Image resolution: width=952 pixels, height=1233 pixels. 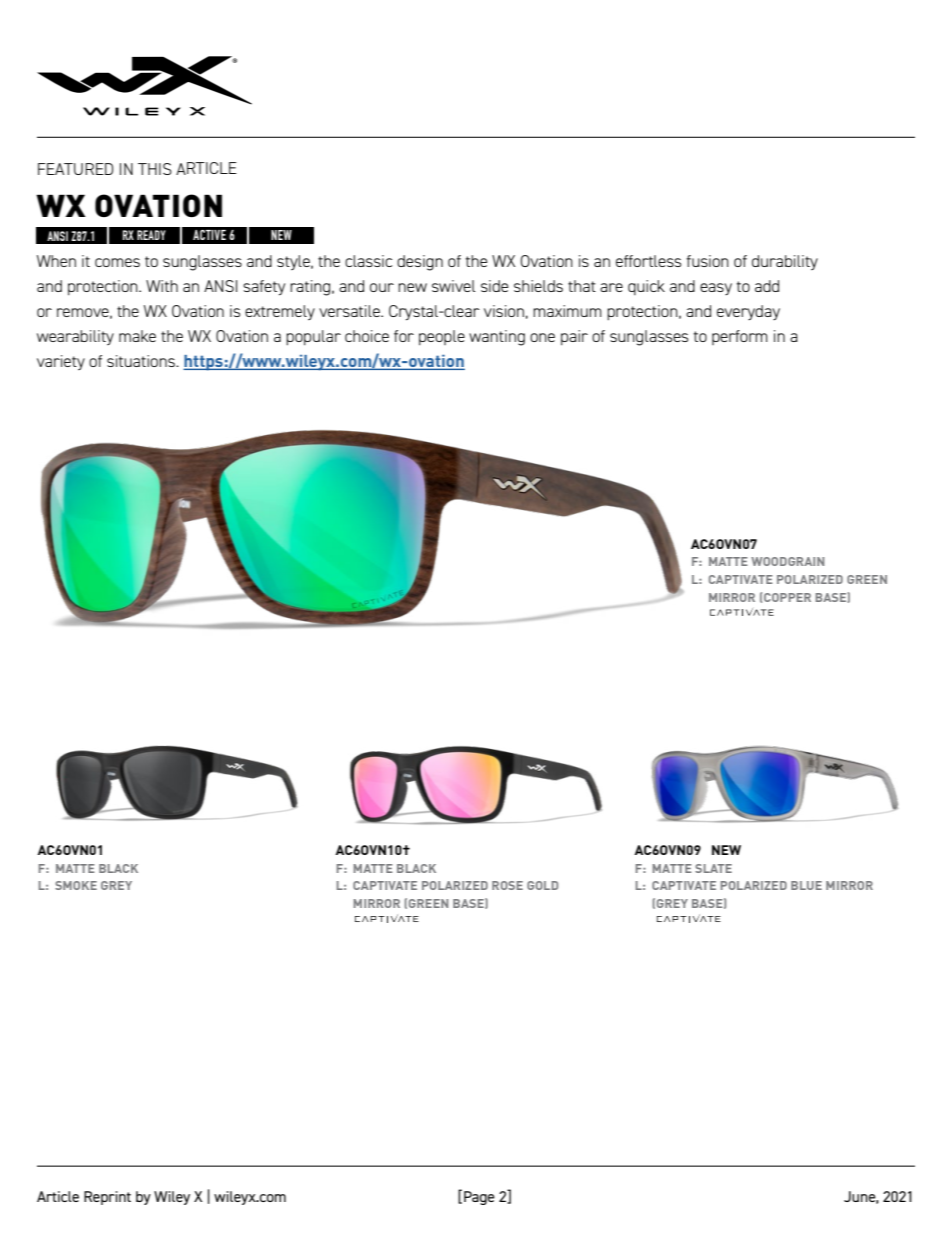 What do you see at coordinates (155, 169) in the screenshot?
I see `THIS` at bounding box center [155, 169].
